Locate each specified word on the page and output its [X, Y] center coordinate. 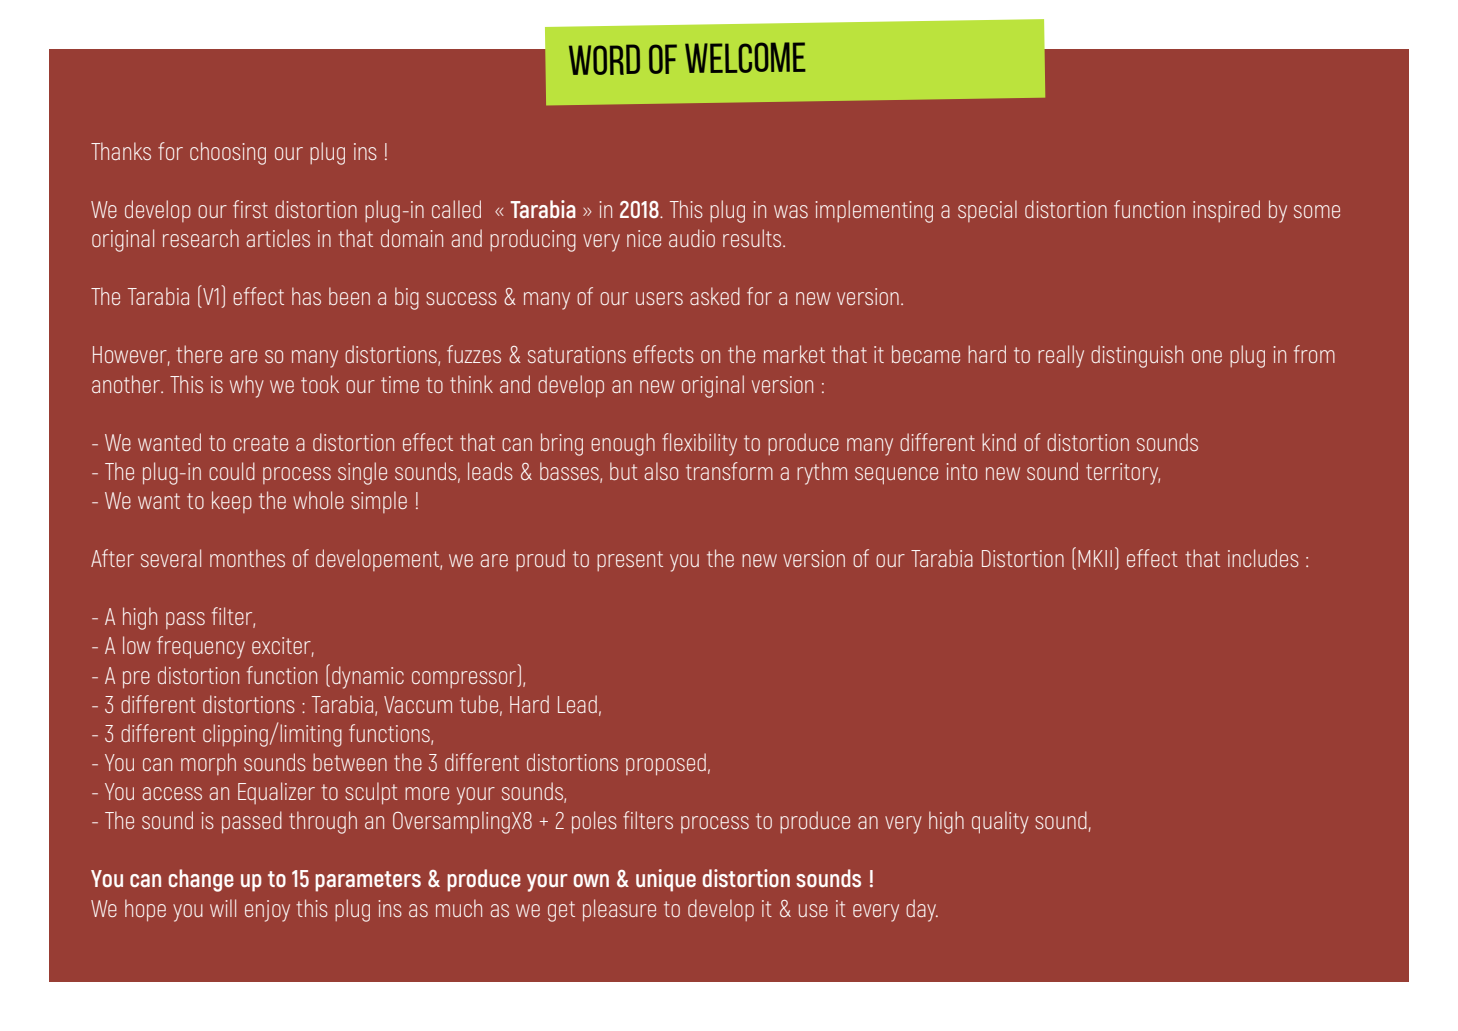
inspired [1226, 211]
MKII [1095, 558]
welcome [745, 57]
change [201, 880]
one [1207, 356]
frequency [201, 647]
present [630, 561]
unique [666, 880]
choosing [228, 153]
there [199, 354]
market [794, 354]
